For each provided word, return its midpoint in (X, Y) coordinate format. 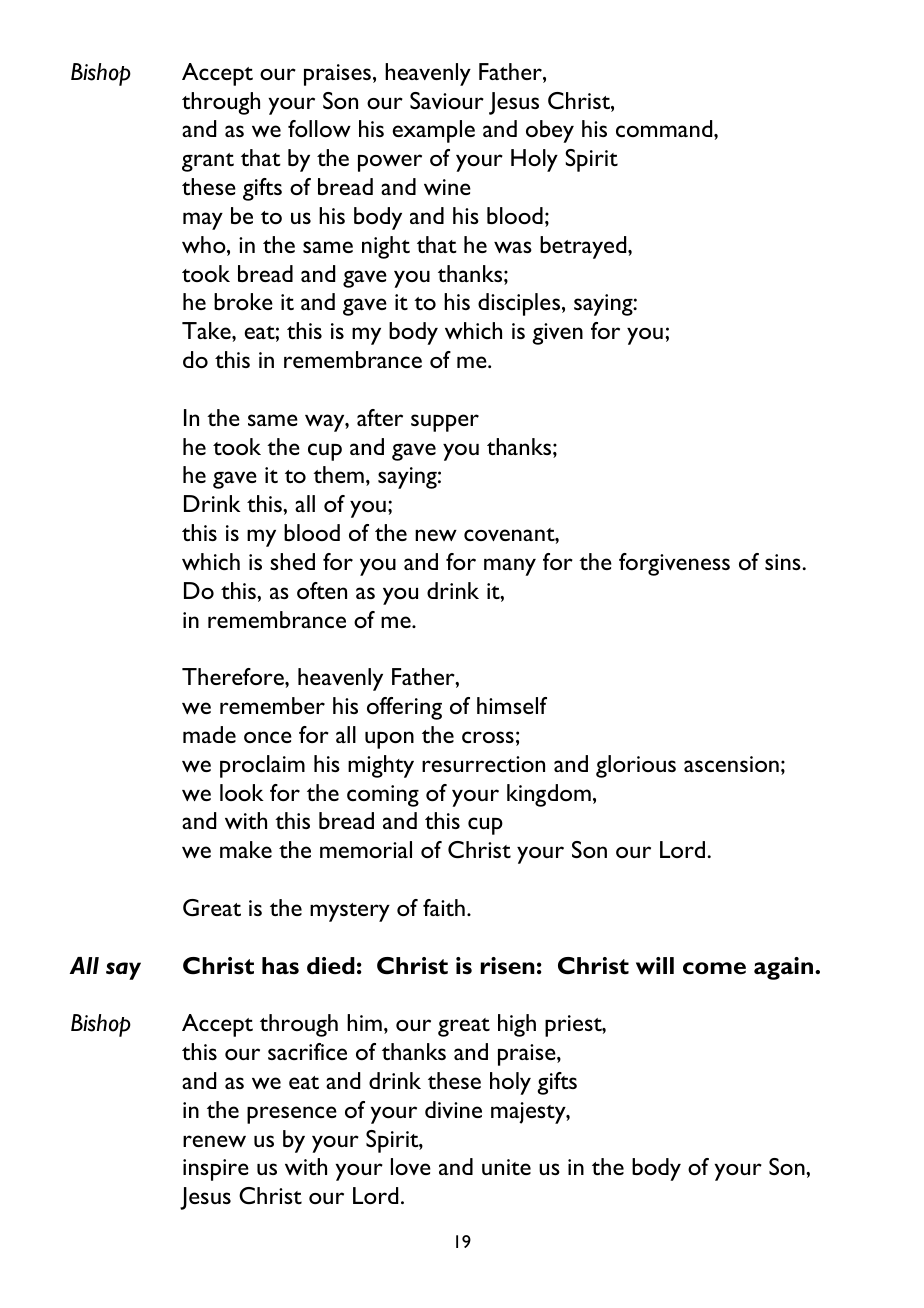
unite (506, 1167)
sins (784, 562)
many (510, 567)
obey (550, 131)
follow (319, 128)
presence (292, 1115)
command (665, 128)
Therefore (234, 676)
